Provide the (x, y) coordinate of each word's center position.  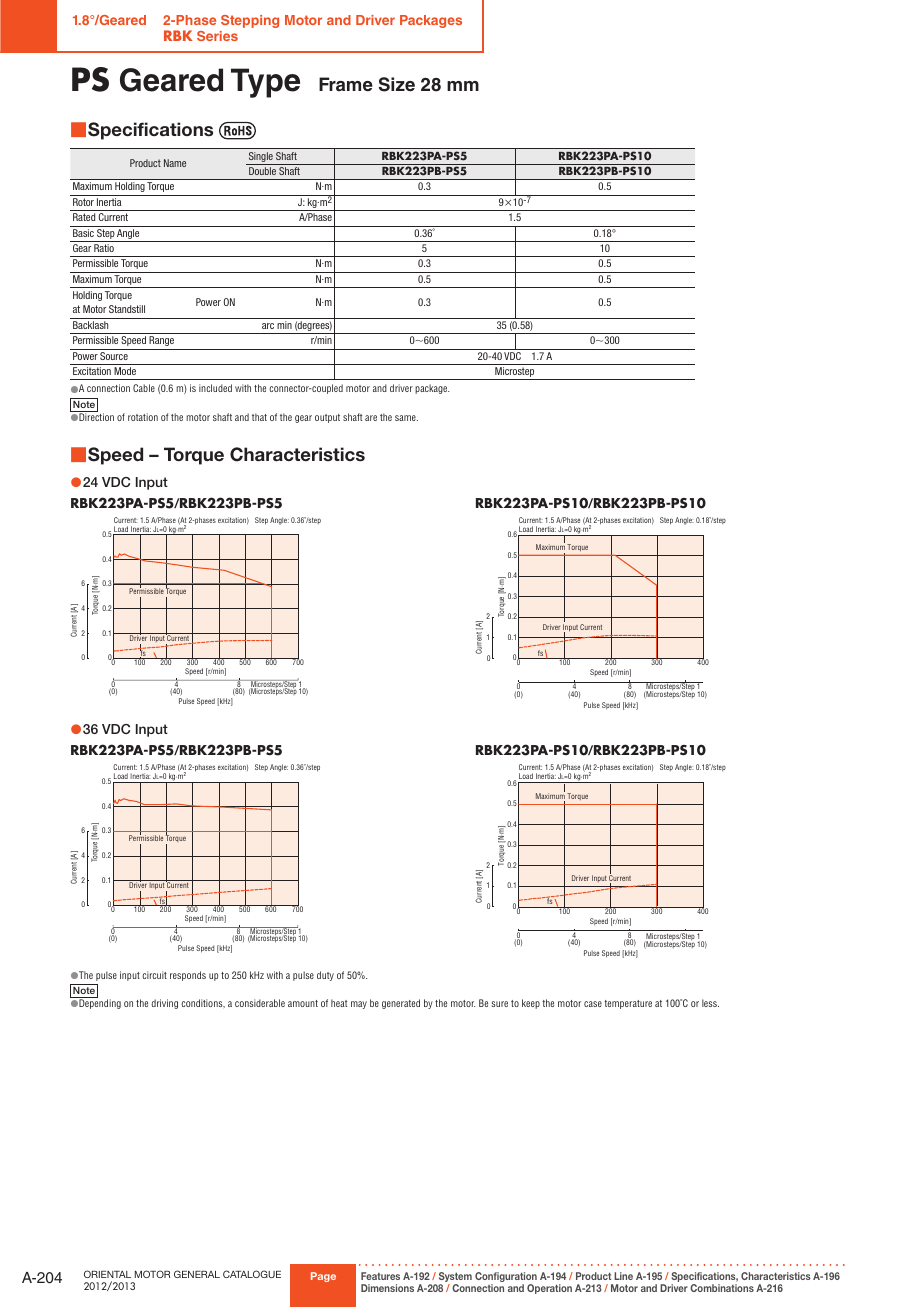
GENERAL (197, 1274)
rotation (143, 417)
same (406, 418)
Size (397, 84)
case (593, 1004)
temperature (628, 1004)
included (215, 388)
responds (188, 976)
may (359, 1005)
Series (217, 36)
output (327, 418)
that (259, 417)
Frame (346, 84)
